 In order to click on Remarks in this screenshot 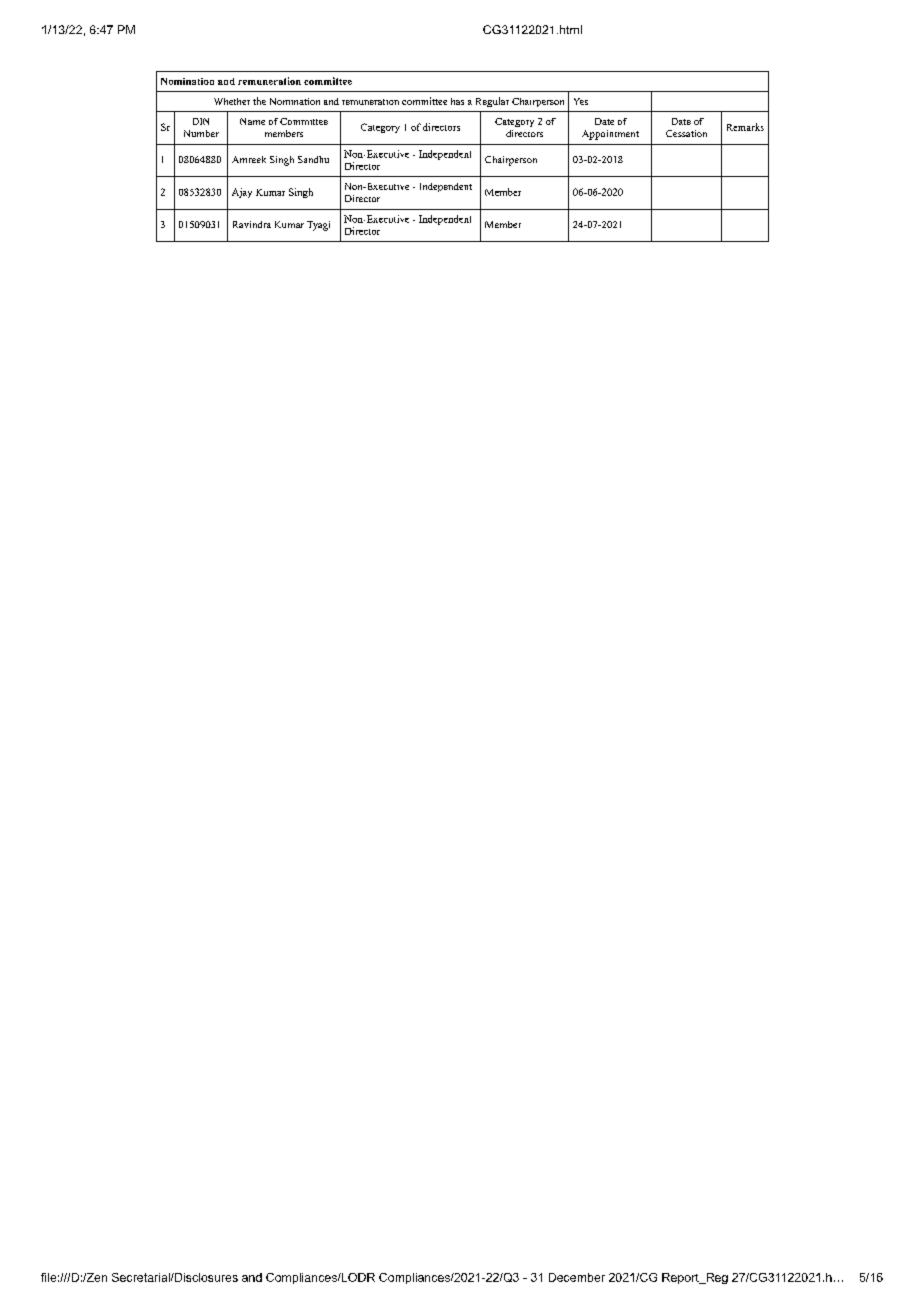, I will do `click(745, 127)`.
